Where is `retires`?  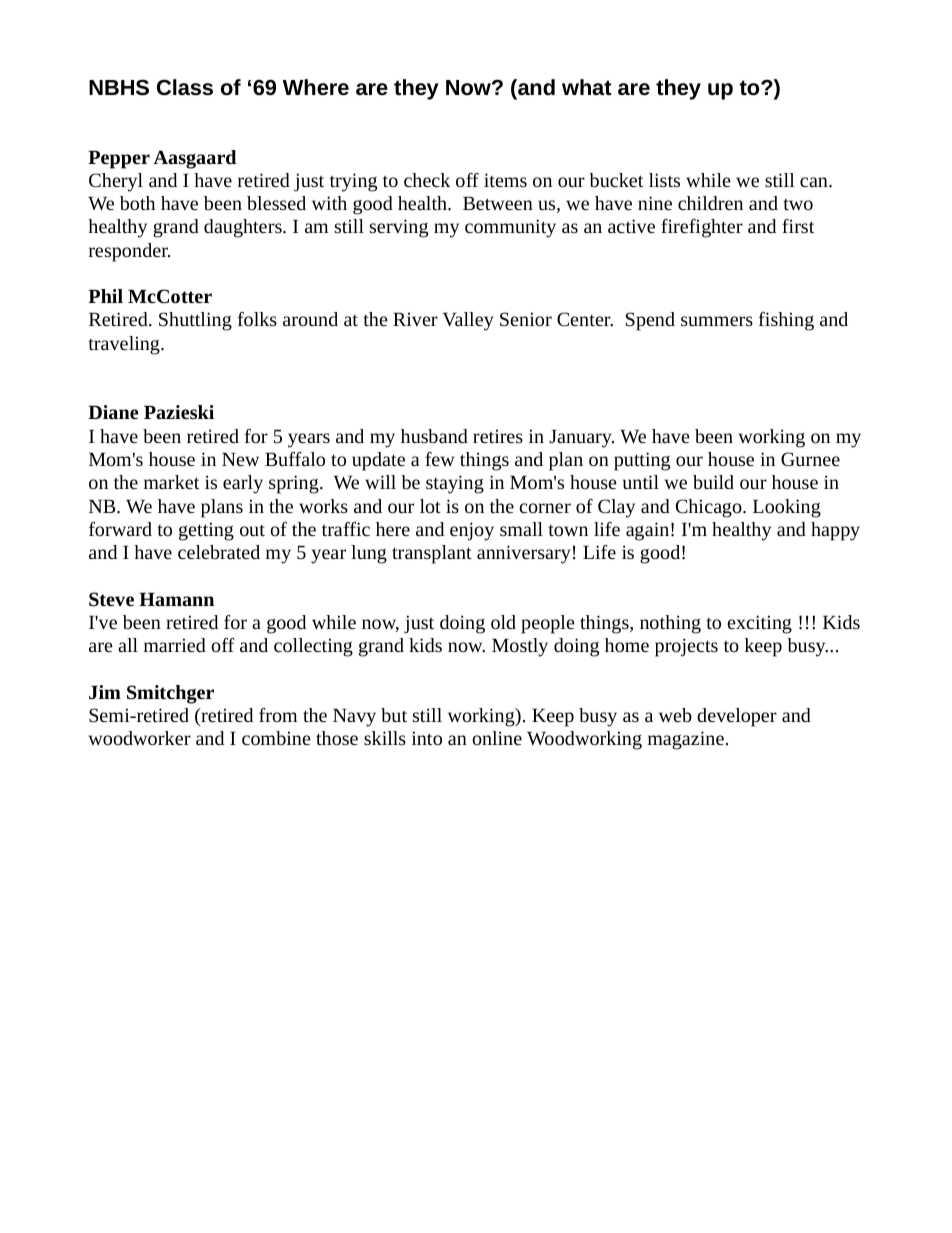
retires is located at coordinates (498, 436).
